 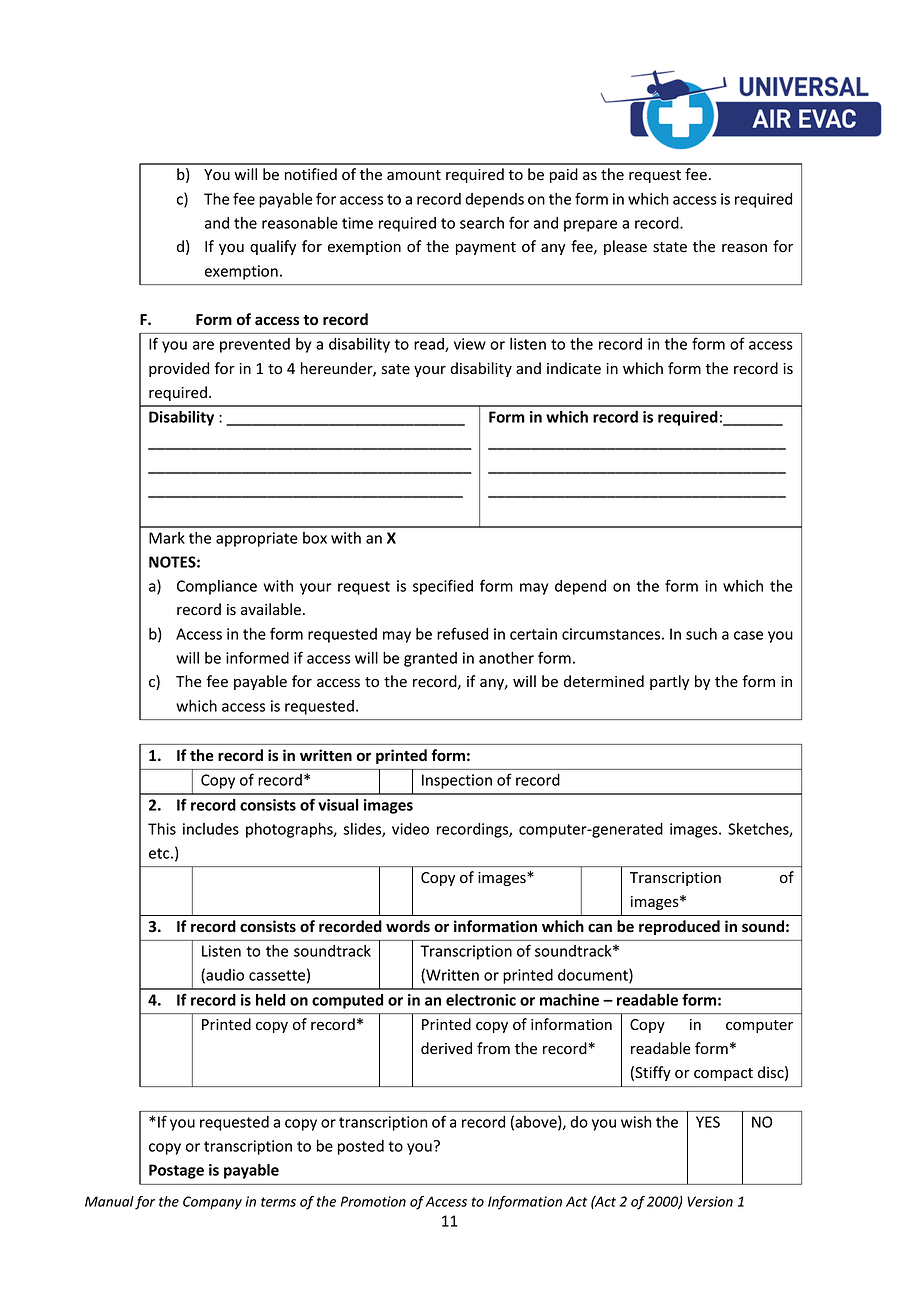 I want to click on indicate, so click(x=574, y=368).
